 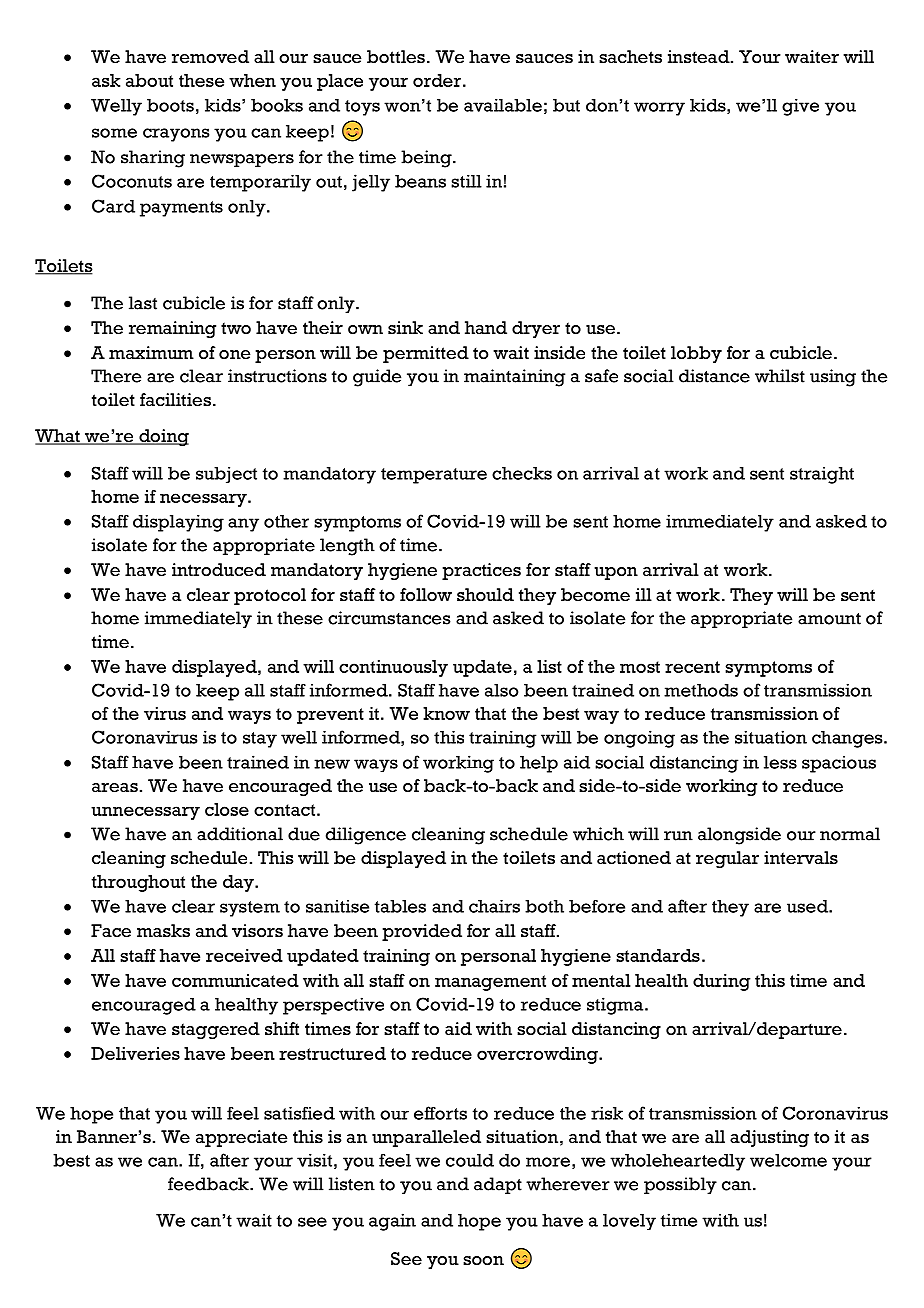 What do you see at coordinates (241, 1138) in the screenshot?
I see `appreciate` at bounding box center [241, 1138].
